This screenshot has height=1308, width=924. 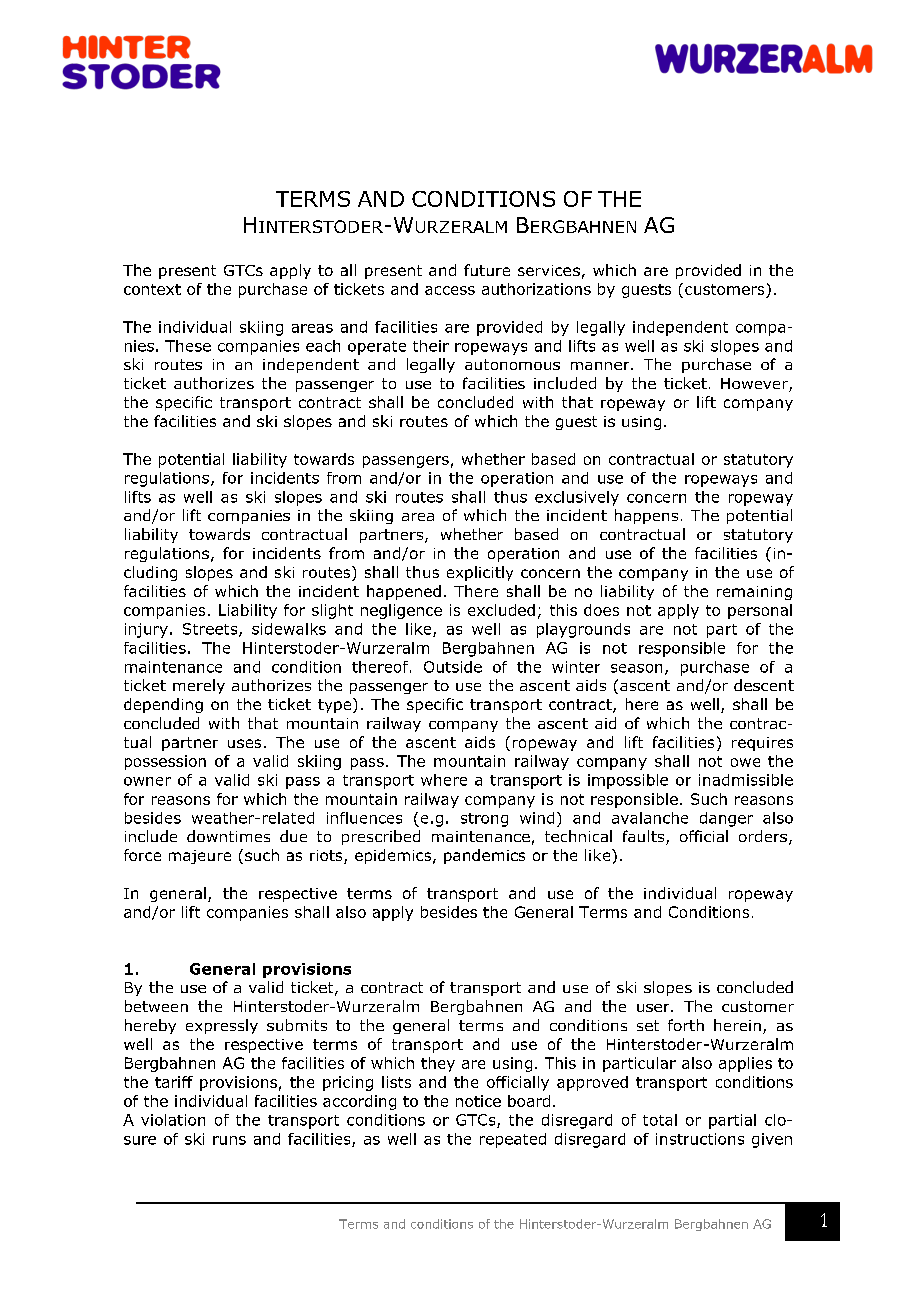 What do you see at coordinates (229, 1140) in the screenshot?
I see `runs` at bounding box center [229, 1140].
